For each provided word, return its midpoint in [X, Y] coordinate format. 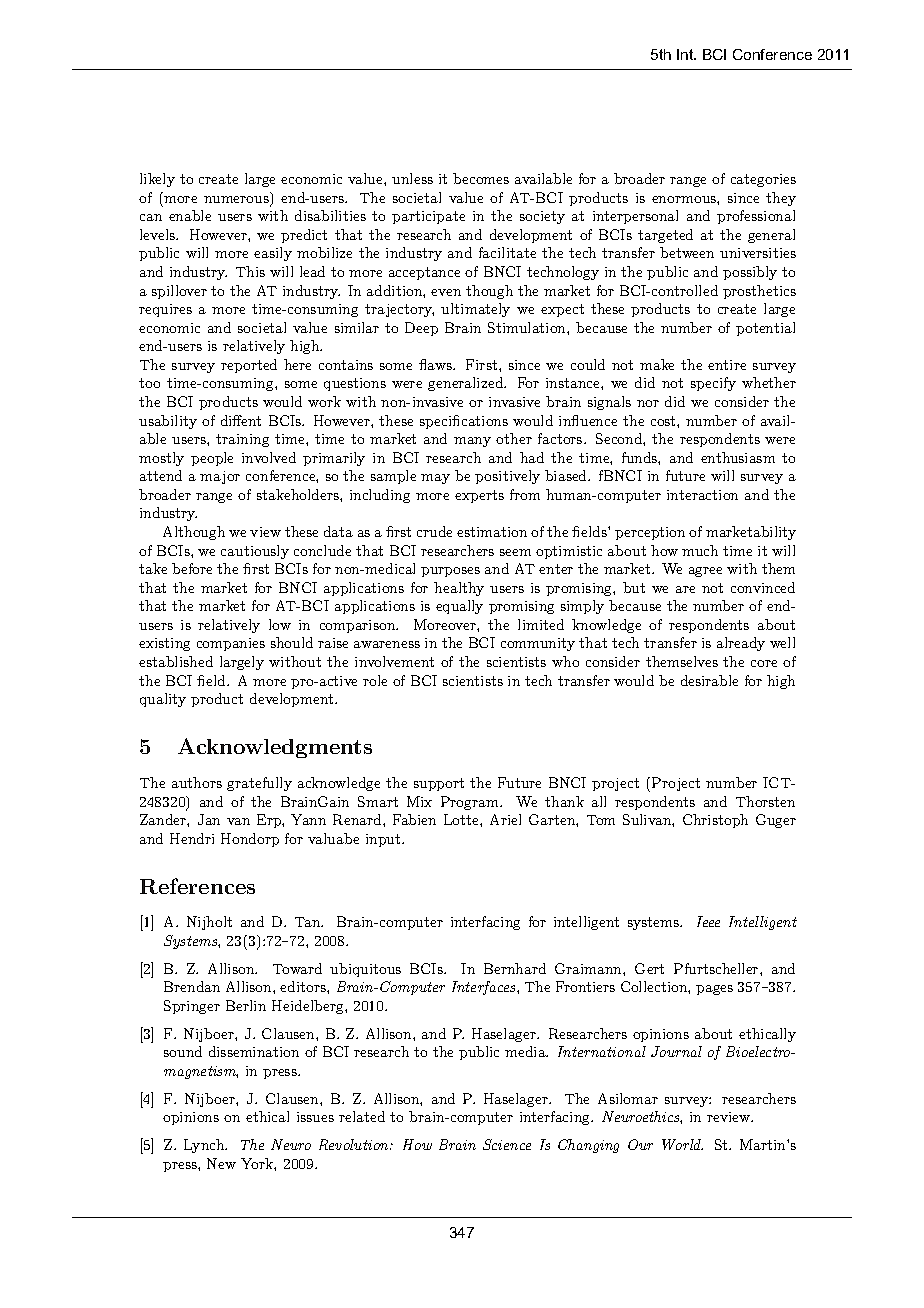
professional [756, 217]
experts [479, 496]
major [220, 477]
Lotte [462, 819]
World [682, 1144]
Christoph [715, 821]
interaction [702, 495]
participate [428, 217]
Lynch [205, 1146]
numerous [237, 201]
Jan [209, 819]
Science [507, 1144]
